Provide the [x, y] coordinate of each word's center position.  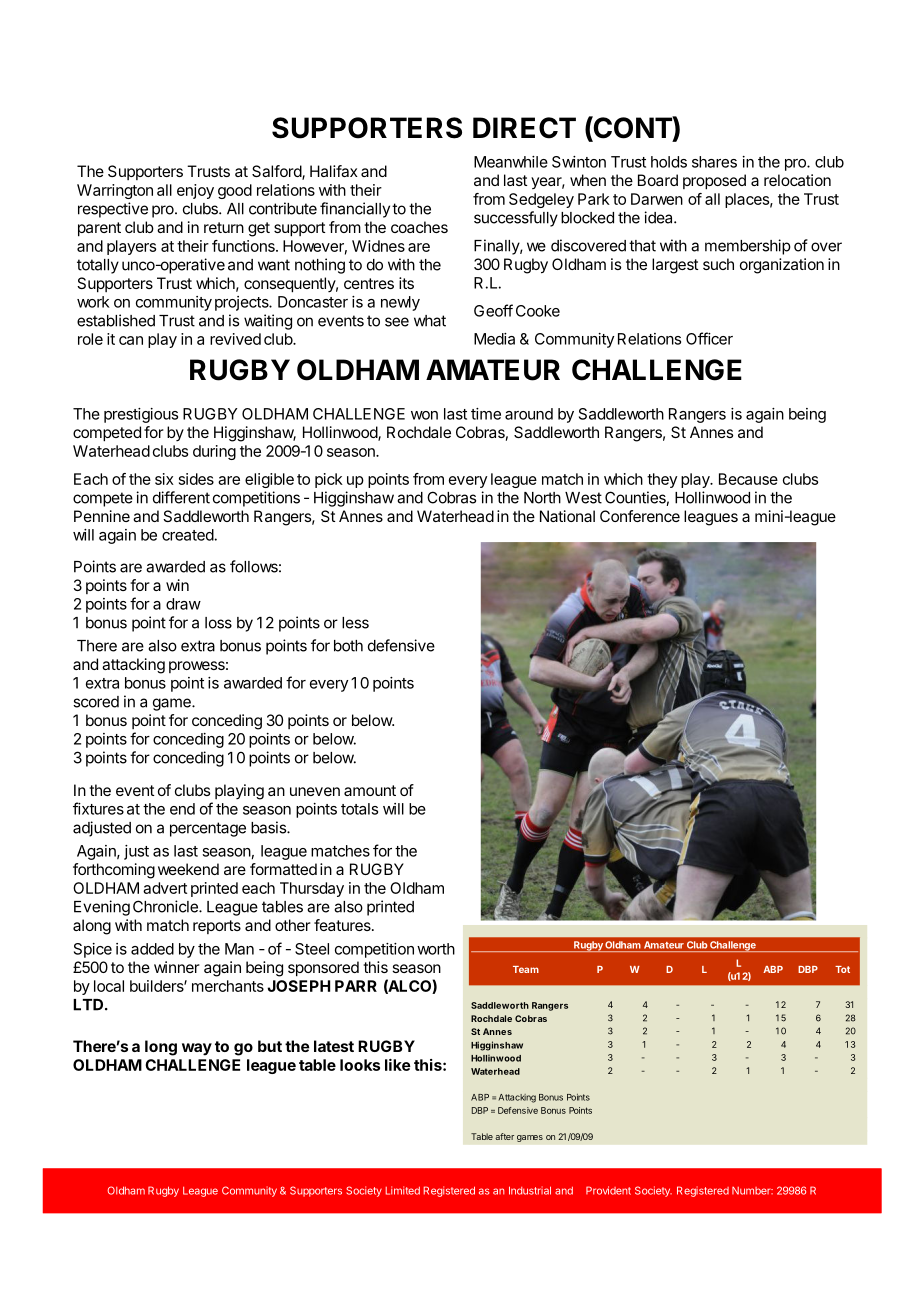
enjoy [195, 191]
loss [218, 623]
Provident [608, 1190]
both [348, 646]
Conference [640, 516]
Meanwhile [511, 162]
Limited [402, 1190]
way [197, 1049]
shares [714, 162]
